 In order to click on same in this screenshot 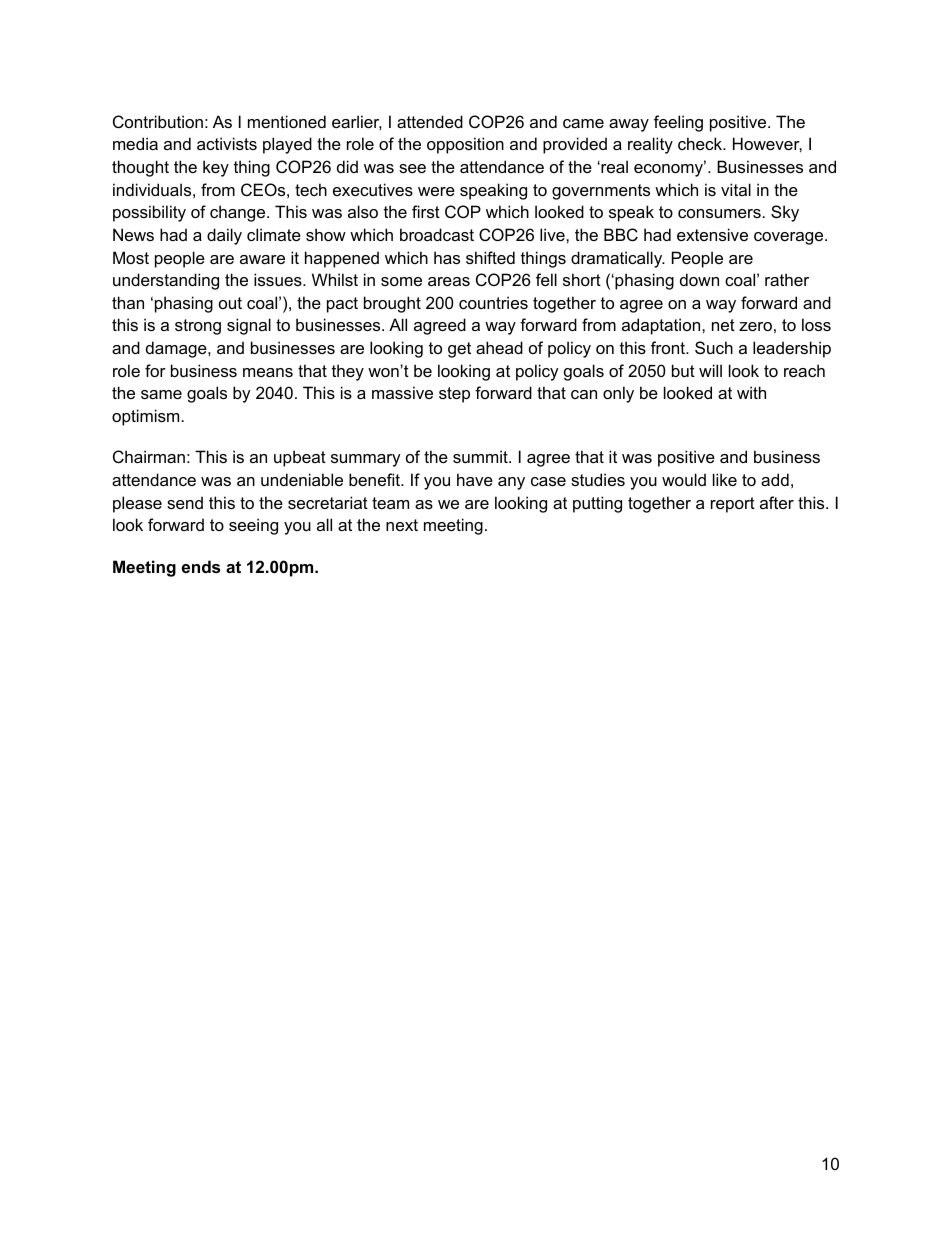, I will do `click(161, 394)`.
